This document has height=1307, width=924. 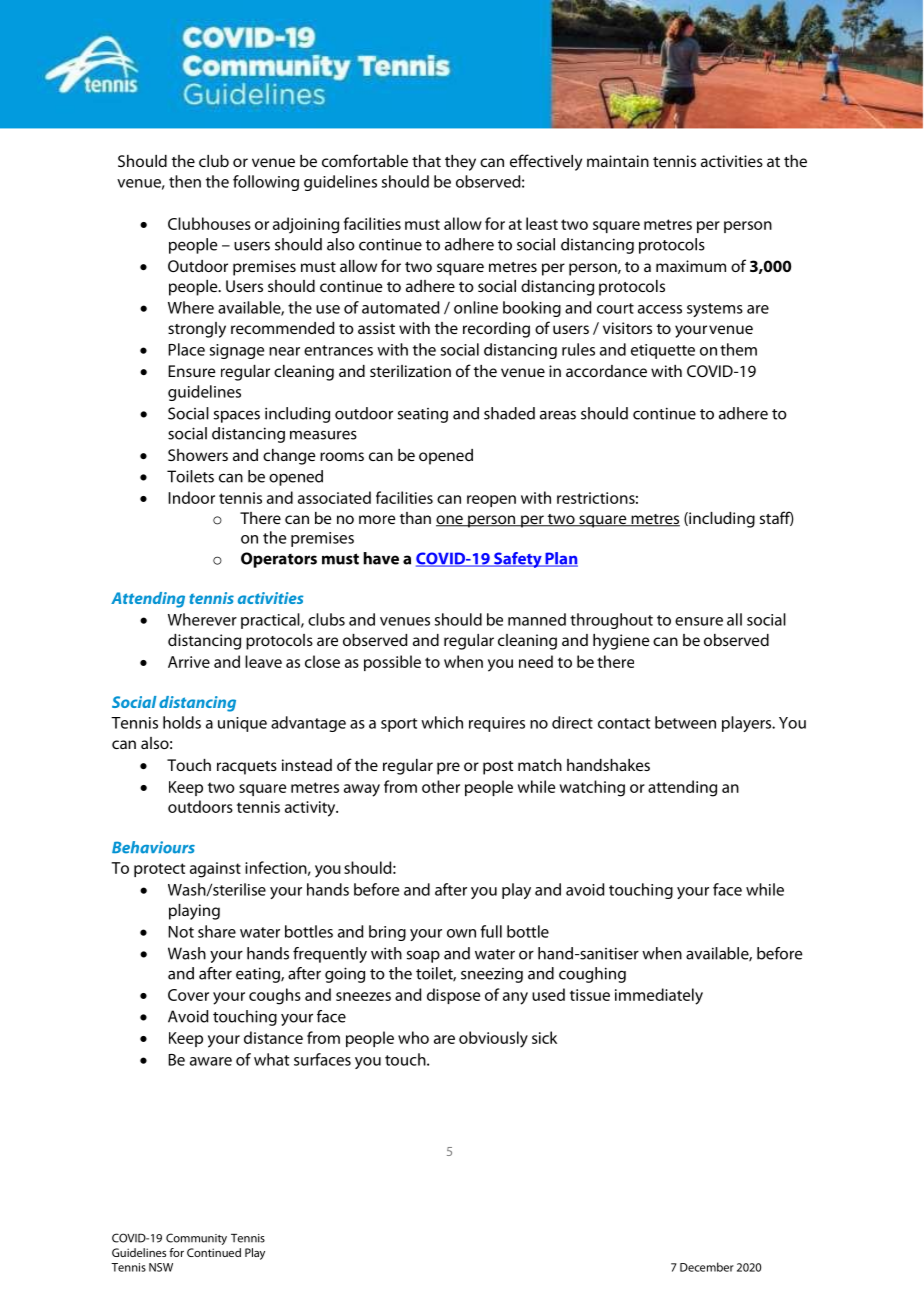 What do you see at coordinates (707, 1267) in the document?
I see `December` at bounding box center [707, 1267].
